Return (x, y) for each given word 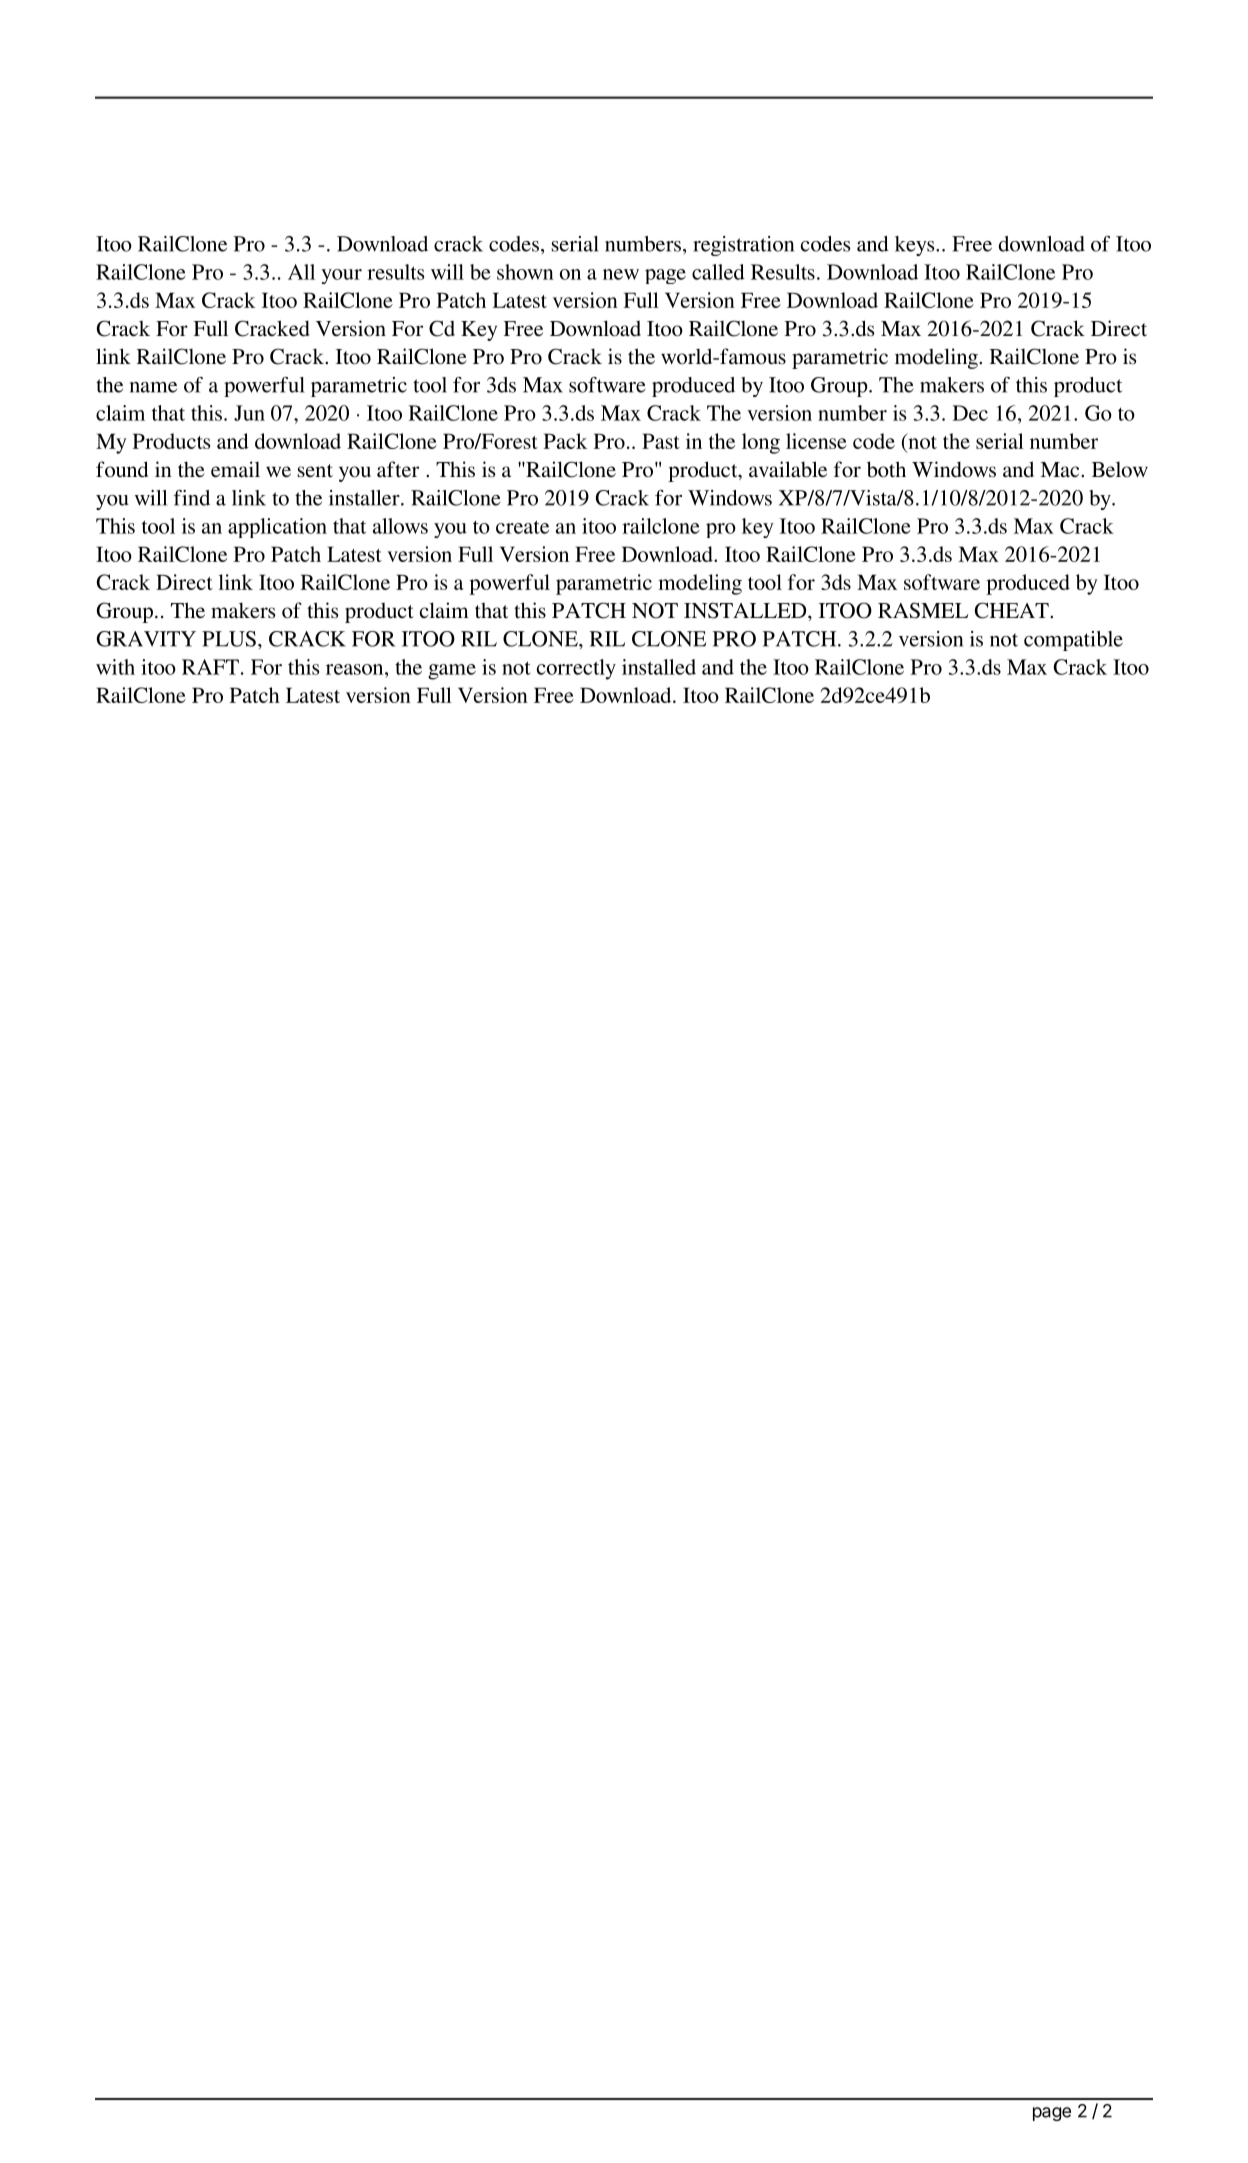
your (341, 276)
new (621, 274)
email (235, 469)
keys (916, 246)
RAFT (210, 667)
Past (661, 441)
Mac (1061, 469)
